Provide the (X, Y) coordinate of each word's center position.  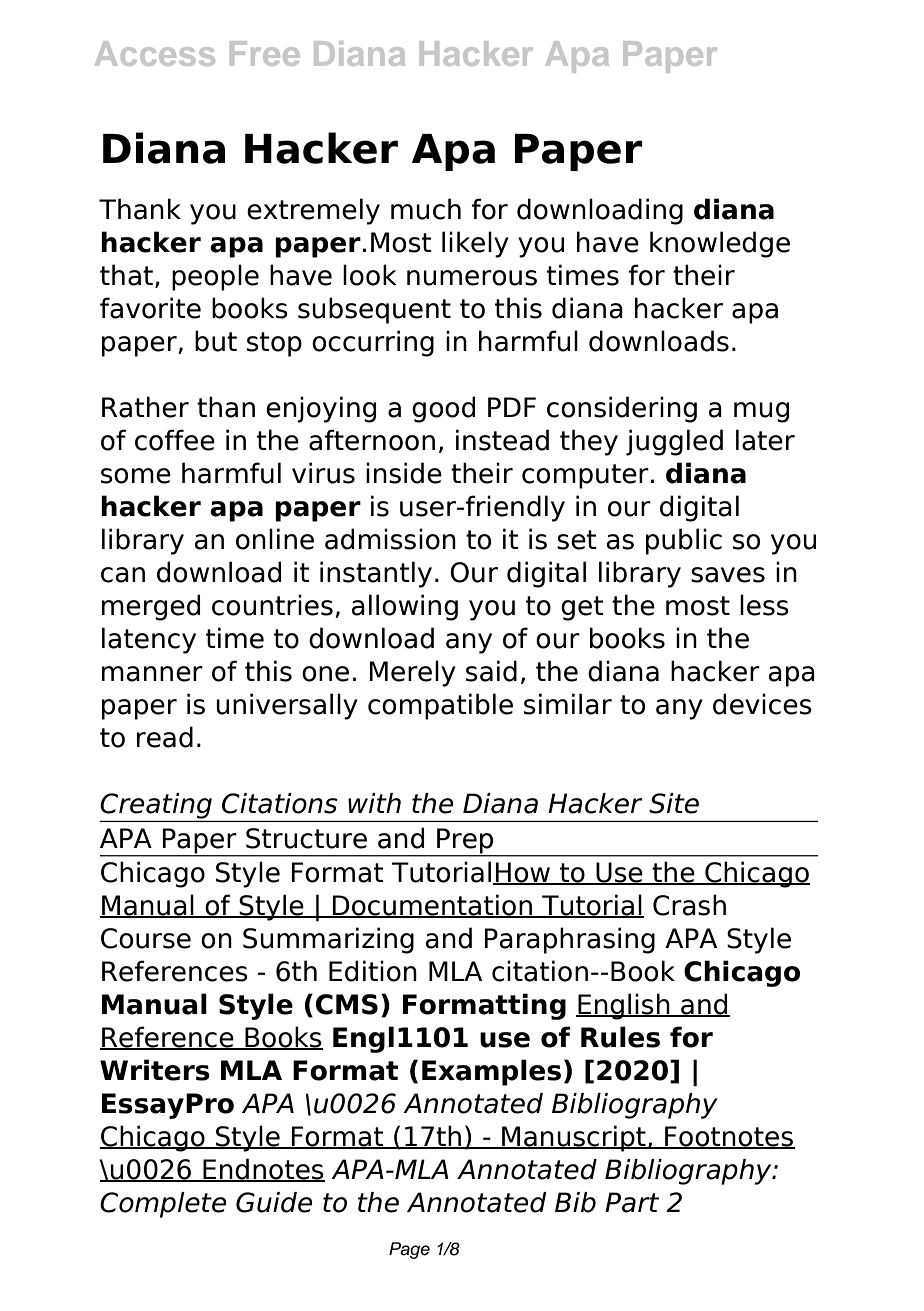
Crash (689, 905)
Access (155, 53)
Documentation (432, 906)
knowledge (720, 244)
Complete (163, 1205)
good (443, 409)
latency (149, 640)
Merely (412, 673)
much (426, 209)
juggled (674, 442)
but (216, 341)
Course (146, 938)
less (764, 605)
